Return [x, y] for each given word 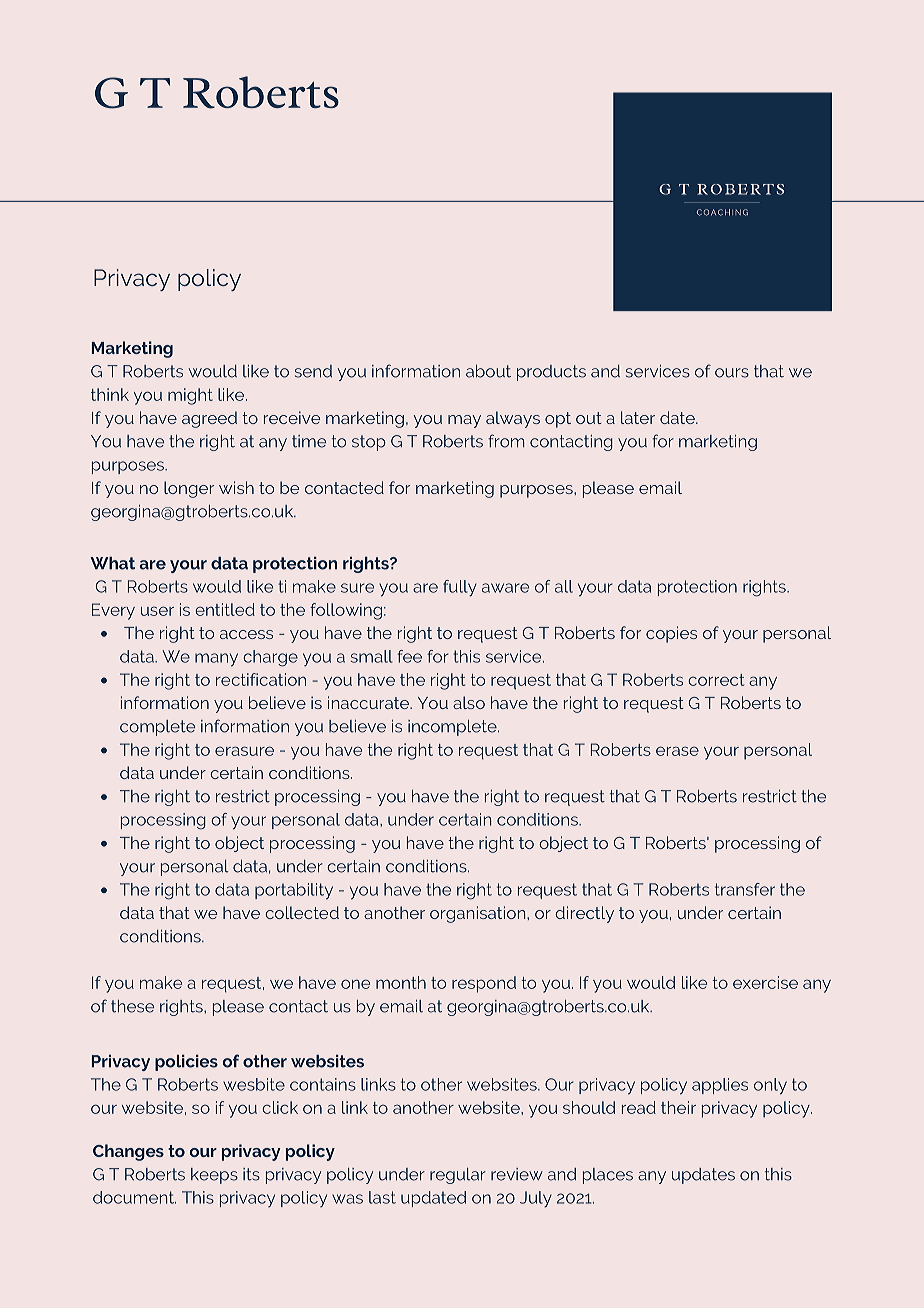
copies [671, 634]
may [464, 421]
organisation [479, 914]
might [190, 396]
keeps [214, 1176]
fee [409, 656]
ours [732, 373]
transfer [745, 889]
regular [458, 1176]
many [216, 660]
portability [294, 891]
